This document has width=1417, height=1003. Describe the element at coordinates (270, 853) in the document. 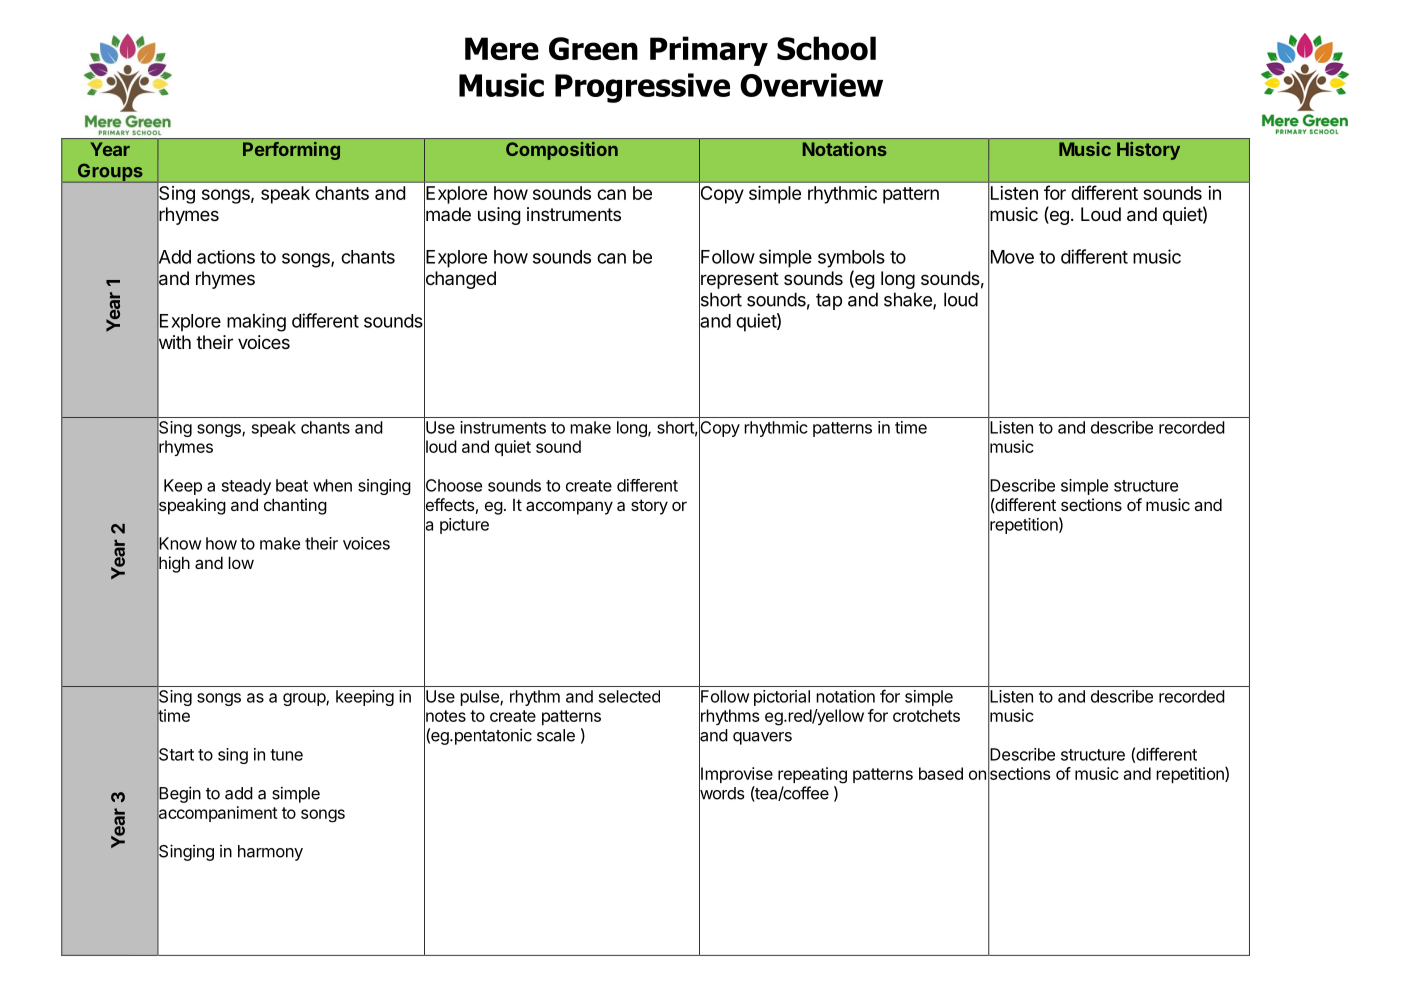

I see `harmony` at that location.
